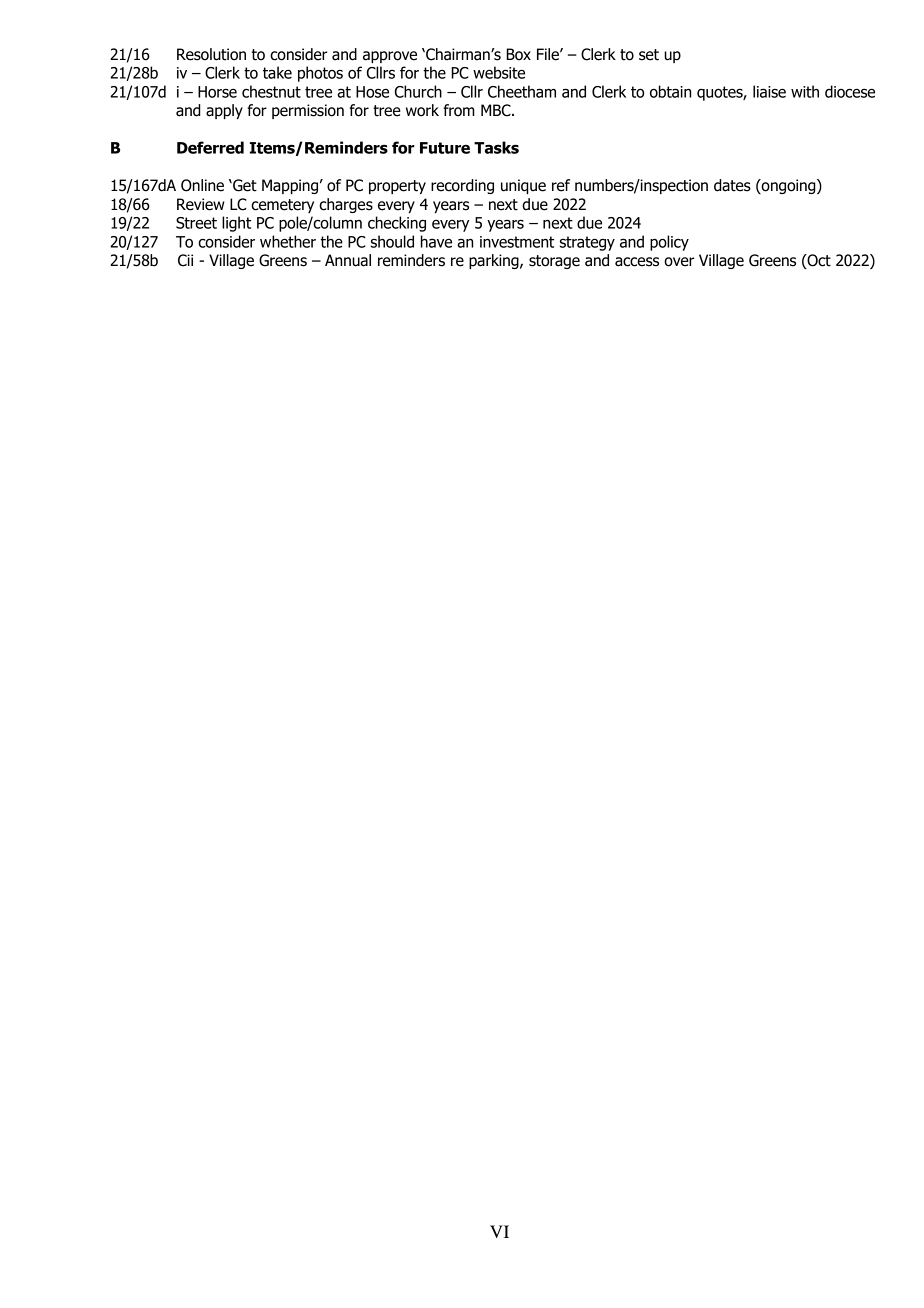 This document has height=1308, width=924. I want to click on dates, so click(732, 185).
